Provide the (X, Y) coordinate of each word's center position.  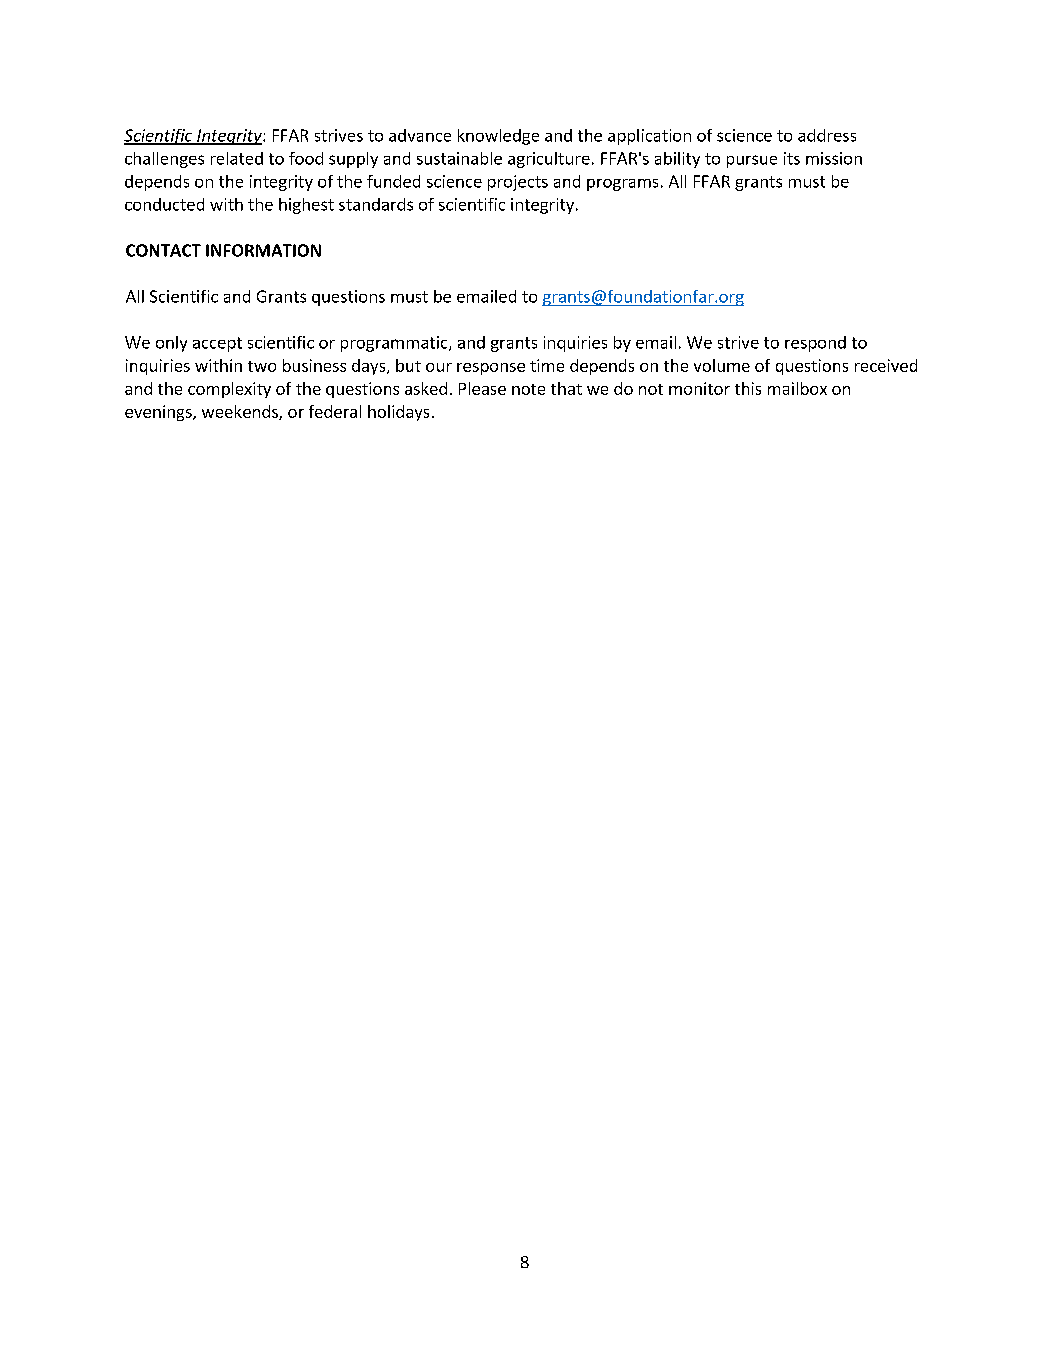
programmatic (395, 344)
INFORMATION (263, 250)
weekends (241, 412)
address (827, 135)
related (237, 158)
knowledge (498, 137)
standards (376, 204)
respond (815, 344)
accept (217, 344)
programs (622, 185)
